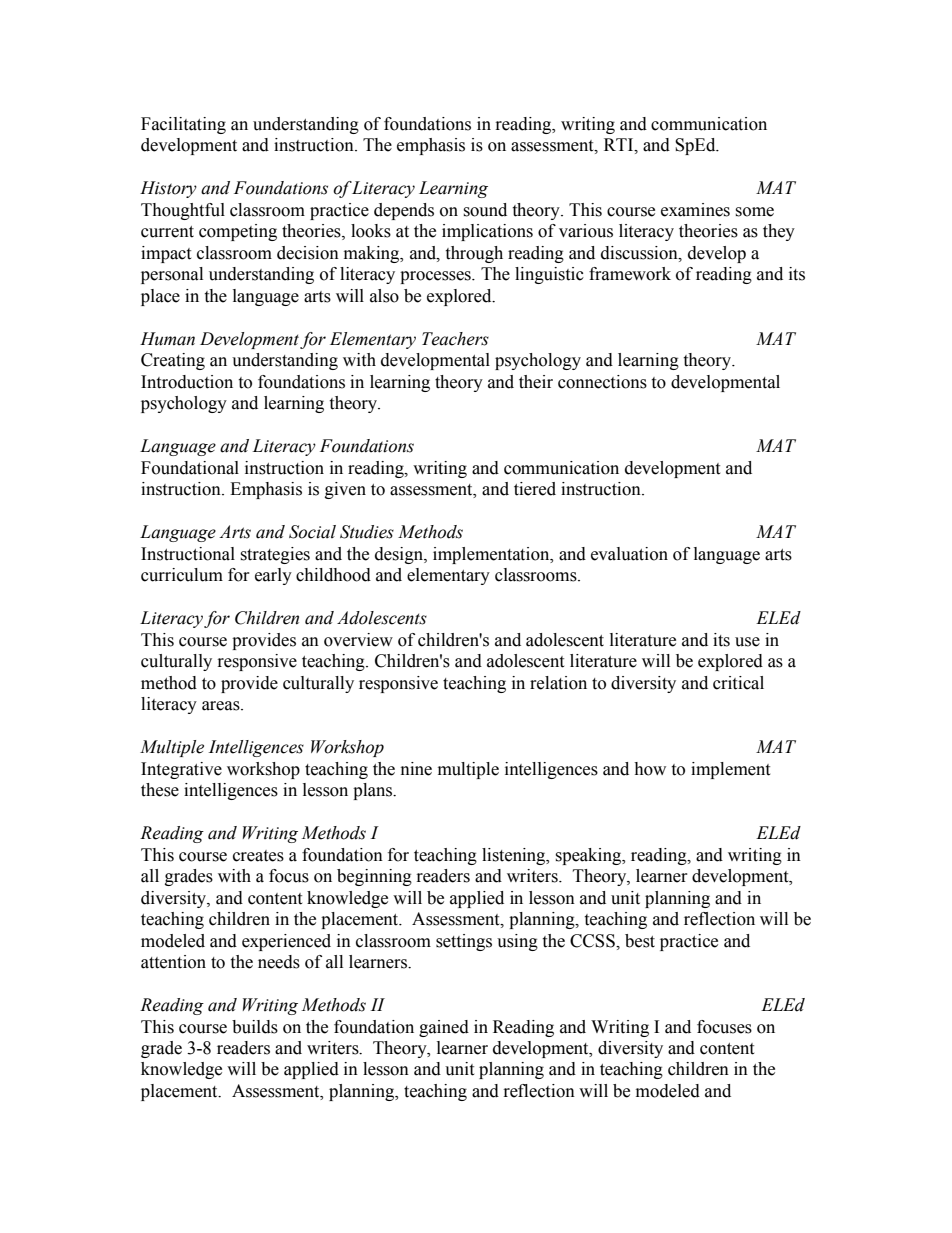 Image resolution: width=952 pixels, height=1233 pixels. I want to click on nine, so click(416, 769).
